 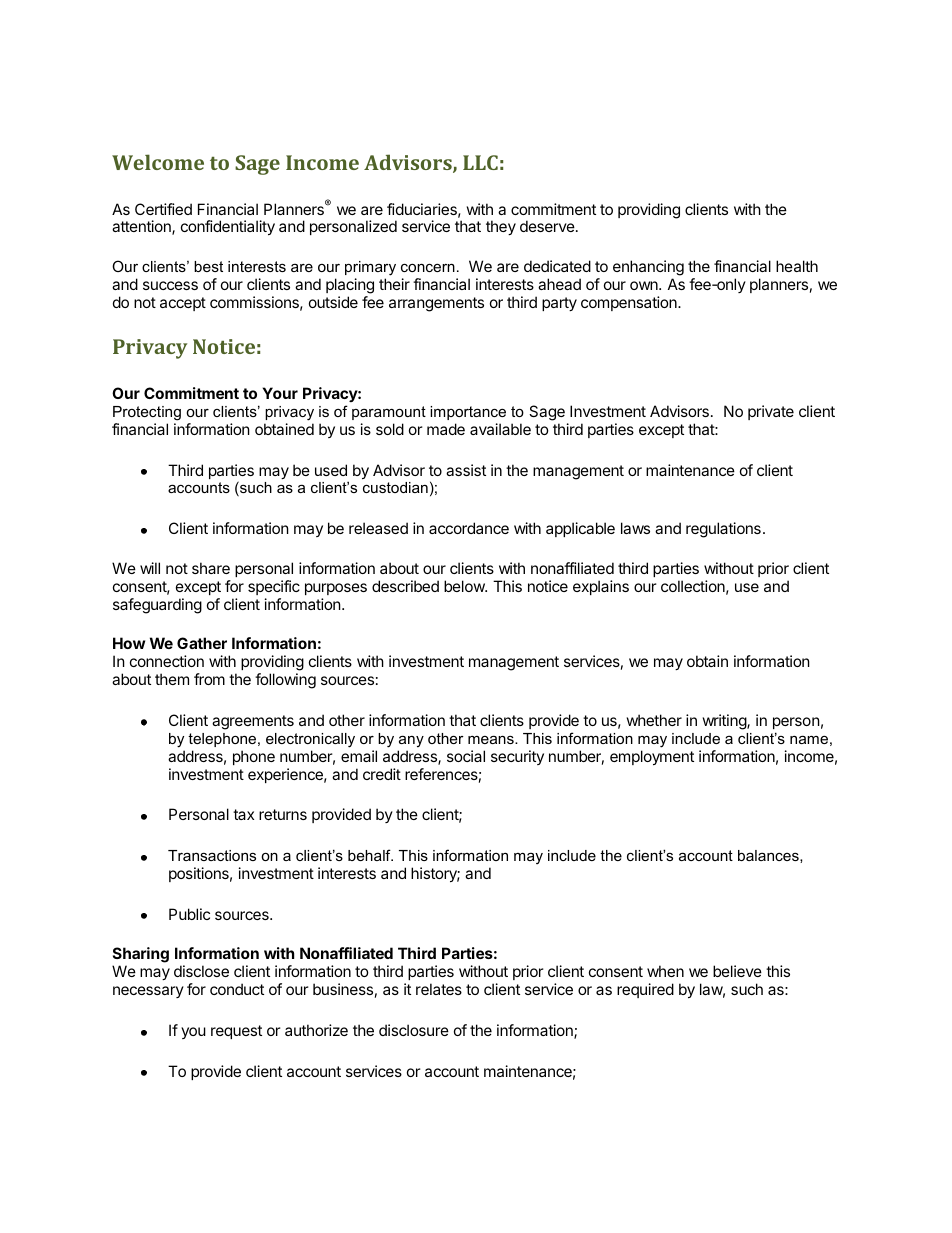 What do you see at coordinates (723, 530) in the screenshot?
I see `regulations` at bounding box center [723, 530].
